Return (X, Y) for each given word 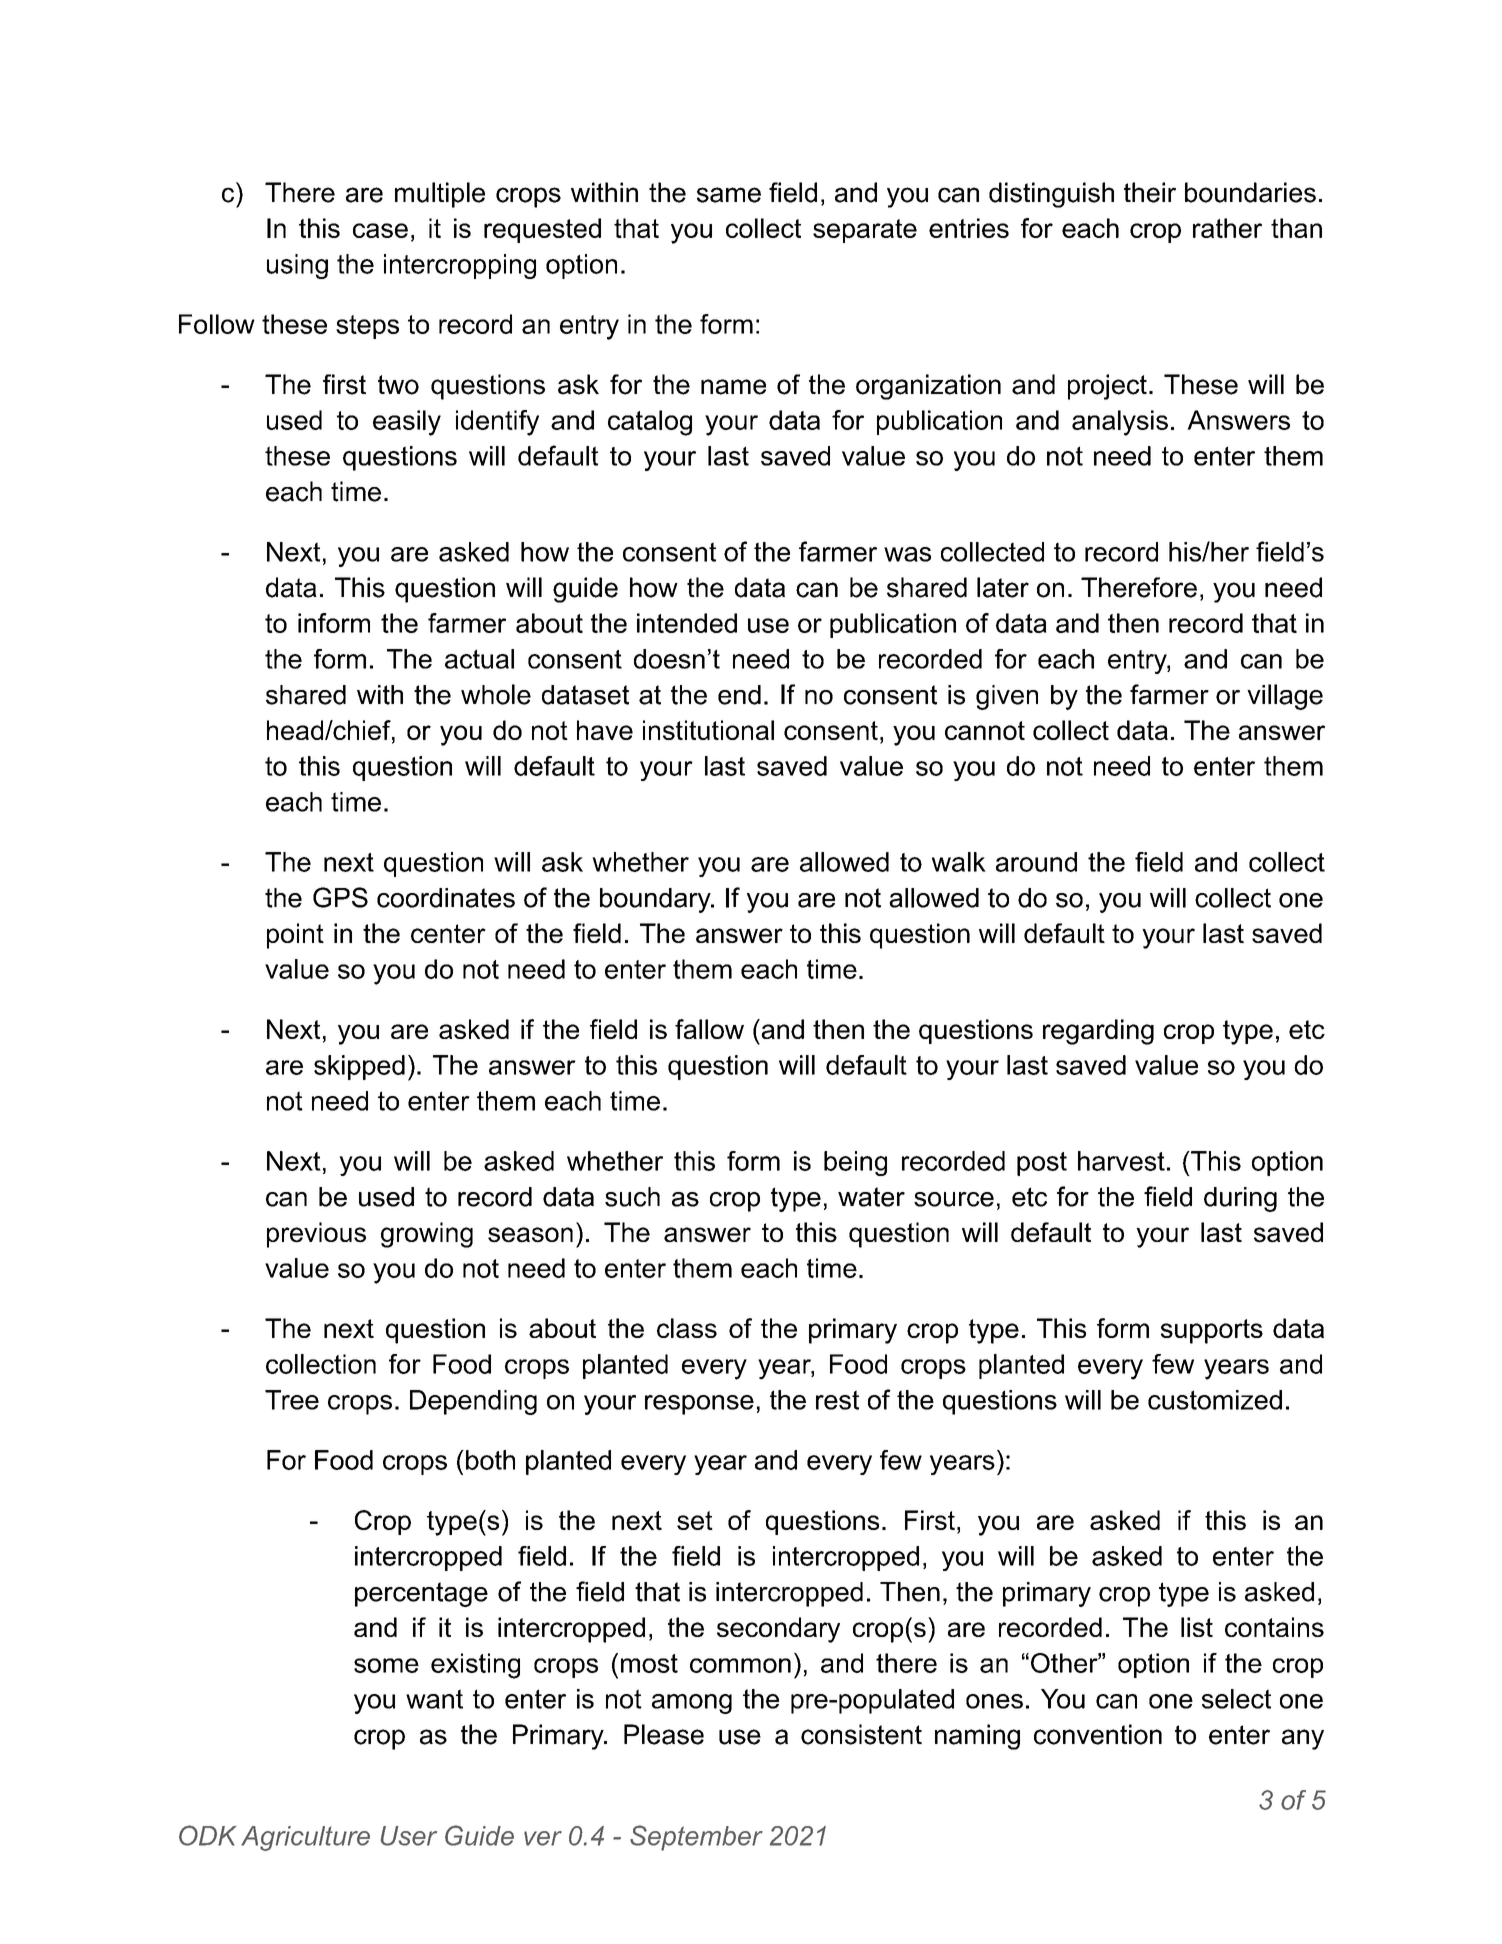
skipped (359, 1067)
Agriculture (305, 1838)
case (380, 230)
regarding (1098, 1032)
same (729, 195)
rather (1227, 228)
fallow (709, 1029)
